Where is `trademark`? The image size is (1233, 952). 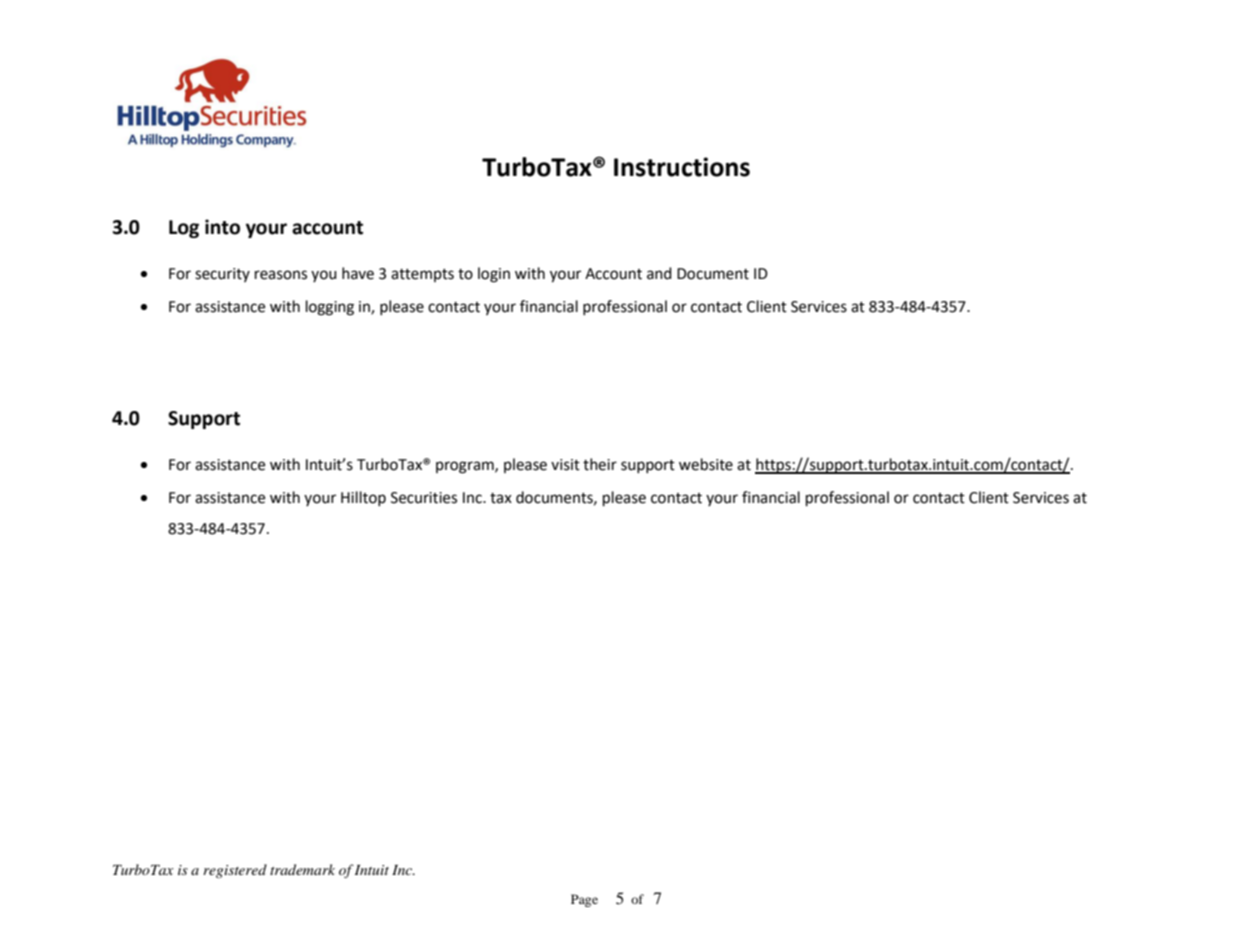 trademark is located at coordinates (302, 869).
